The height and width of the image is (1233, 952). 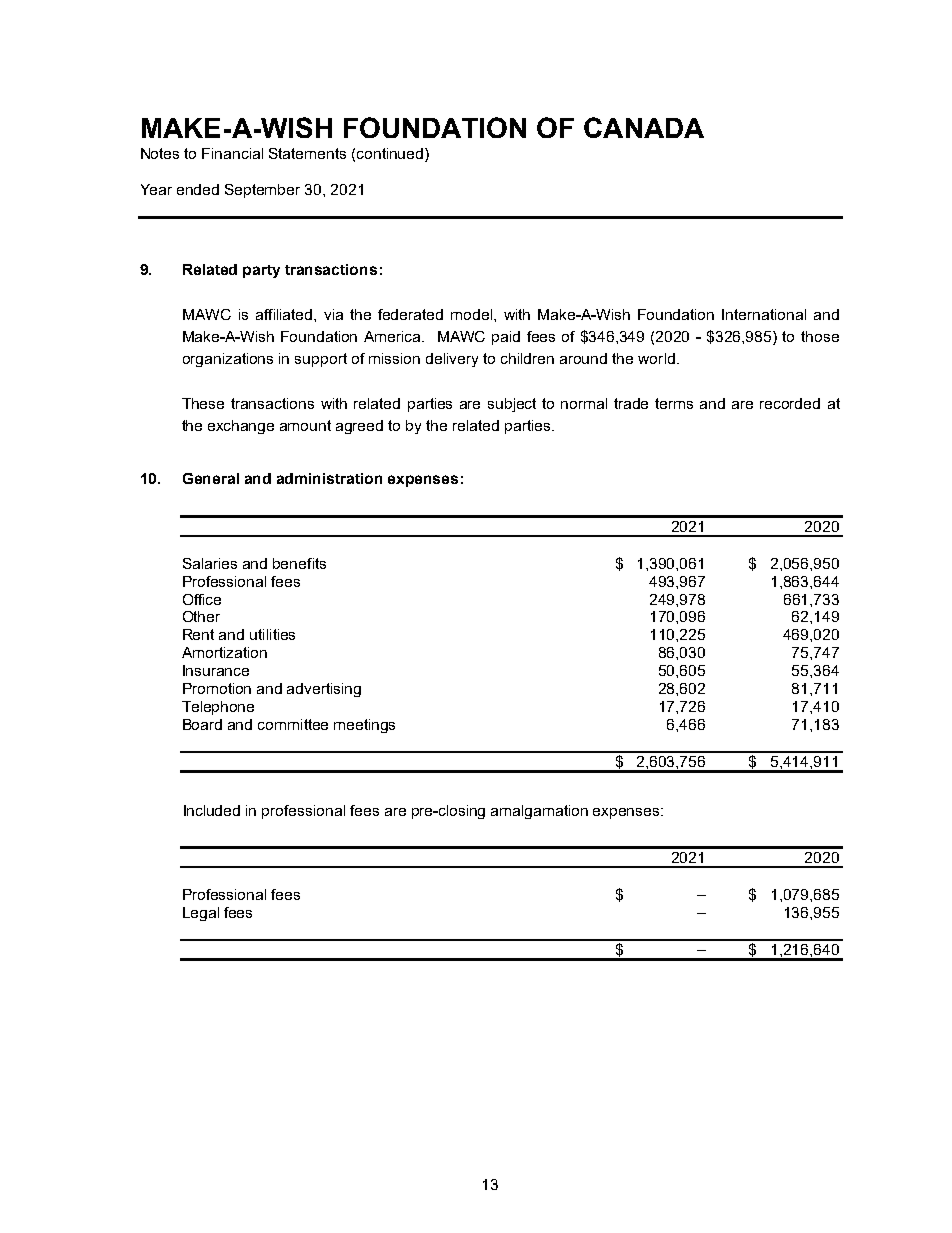 I want to click on General, so click(x=211, y=478).
